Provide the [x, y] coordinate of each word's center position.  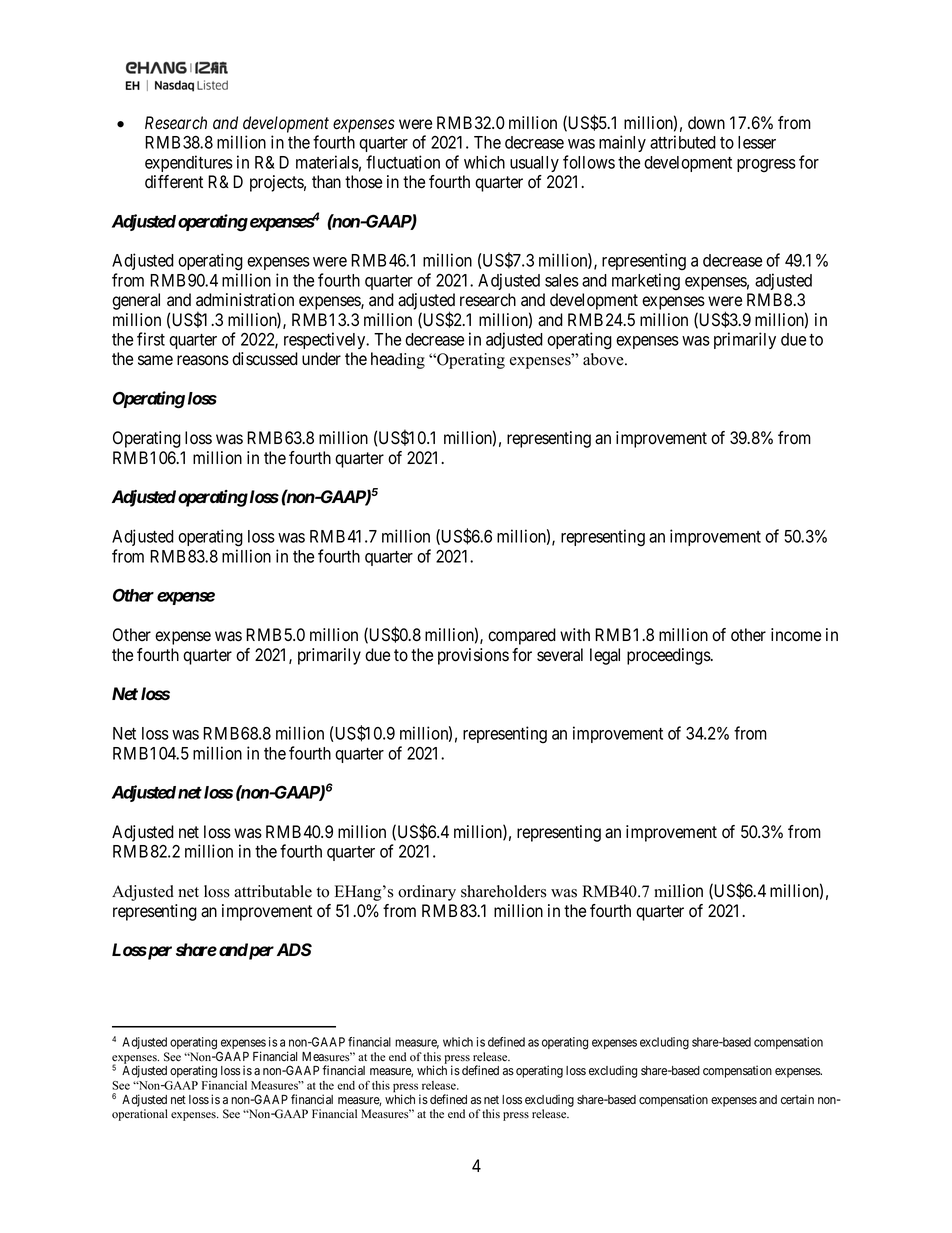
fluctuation [403, 162]
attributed [683, 142]
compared [522, 636]
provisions [473, 656]
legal [605, 656]
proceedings [669, 656]
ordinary [427, 893]
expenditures [189, 163]
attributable [273, 891]
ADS [294, 950]
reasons [203, 360]
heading [398, 360]
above [604, 359]
